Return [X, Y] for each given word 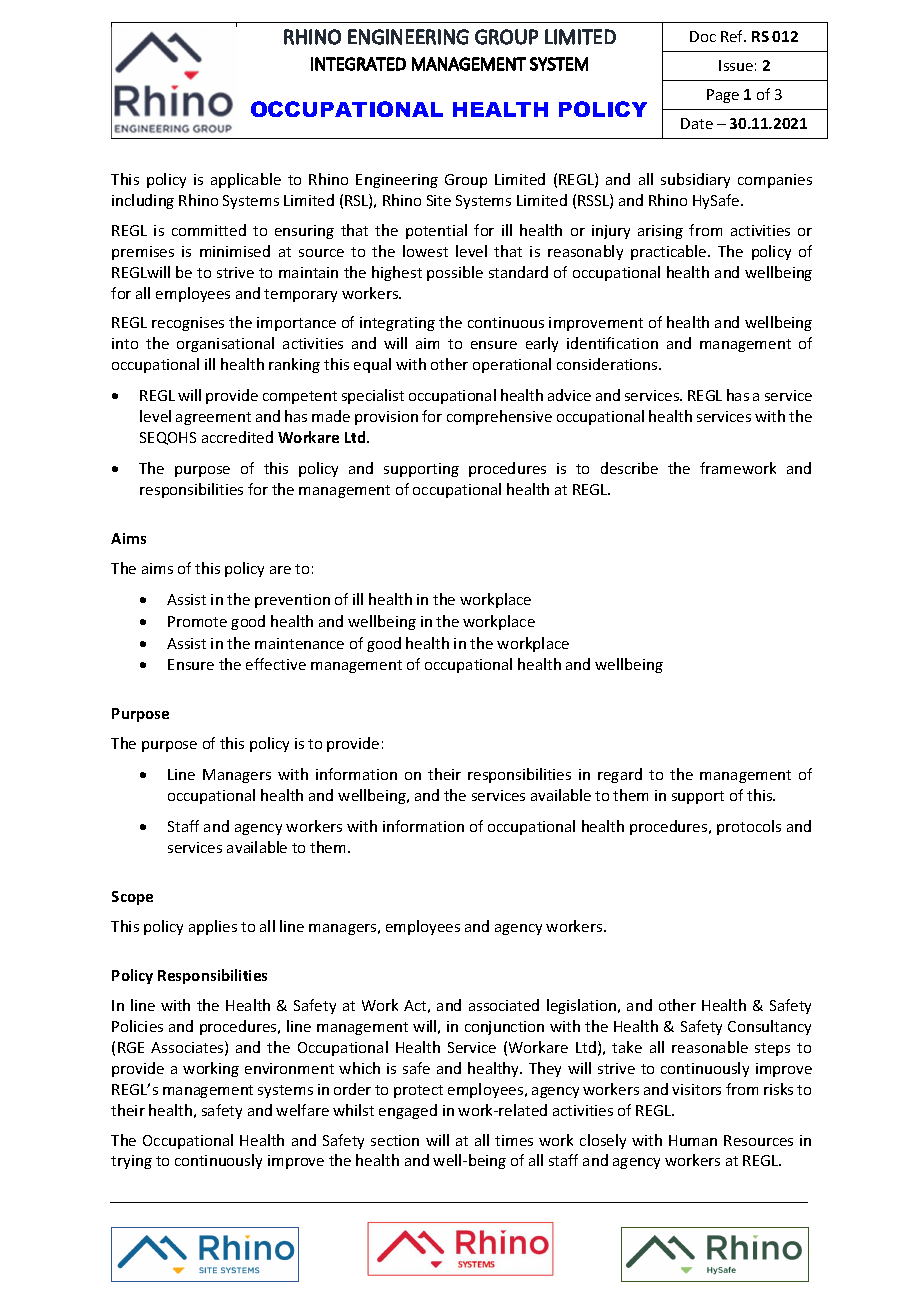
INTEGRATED [358, 64]
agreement [213, 418]
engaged [408, 1111]
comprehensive [499, 417]
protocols [749, 827]
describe [629, 468]
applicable [246, 180]
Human [693, 1140]
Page [723, 96]
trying [131, 1162]
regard [620, 775]
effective [276, 664]
